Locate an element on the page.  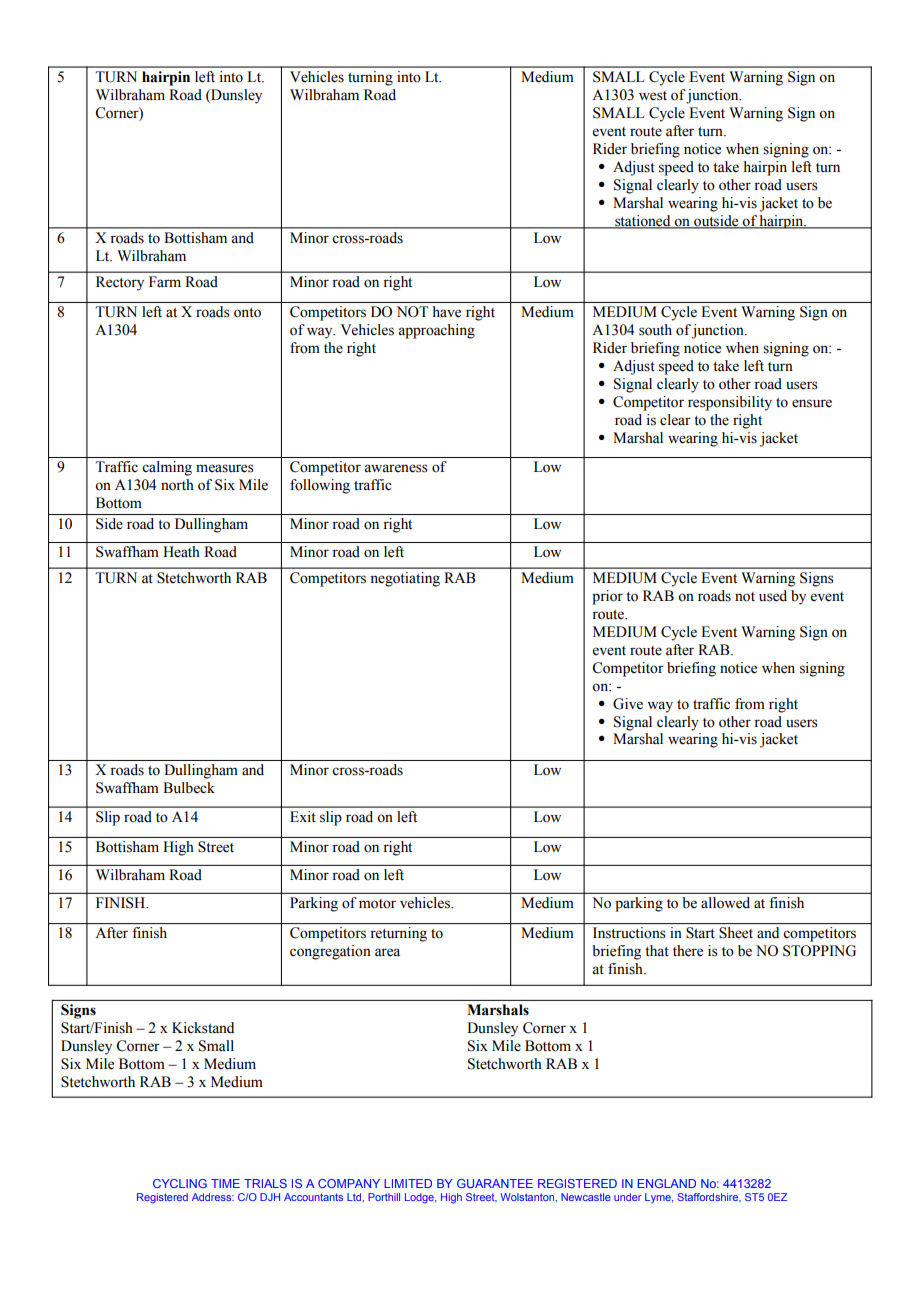
negotiating is located at coordinates (405, 579).
